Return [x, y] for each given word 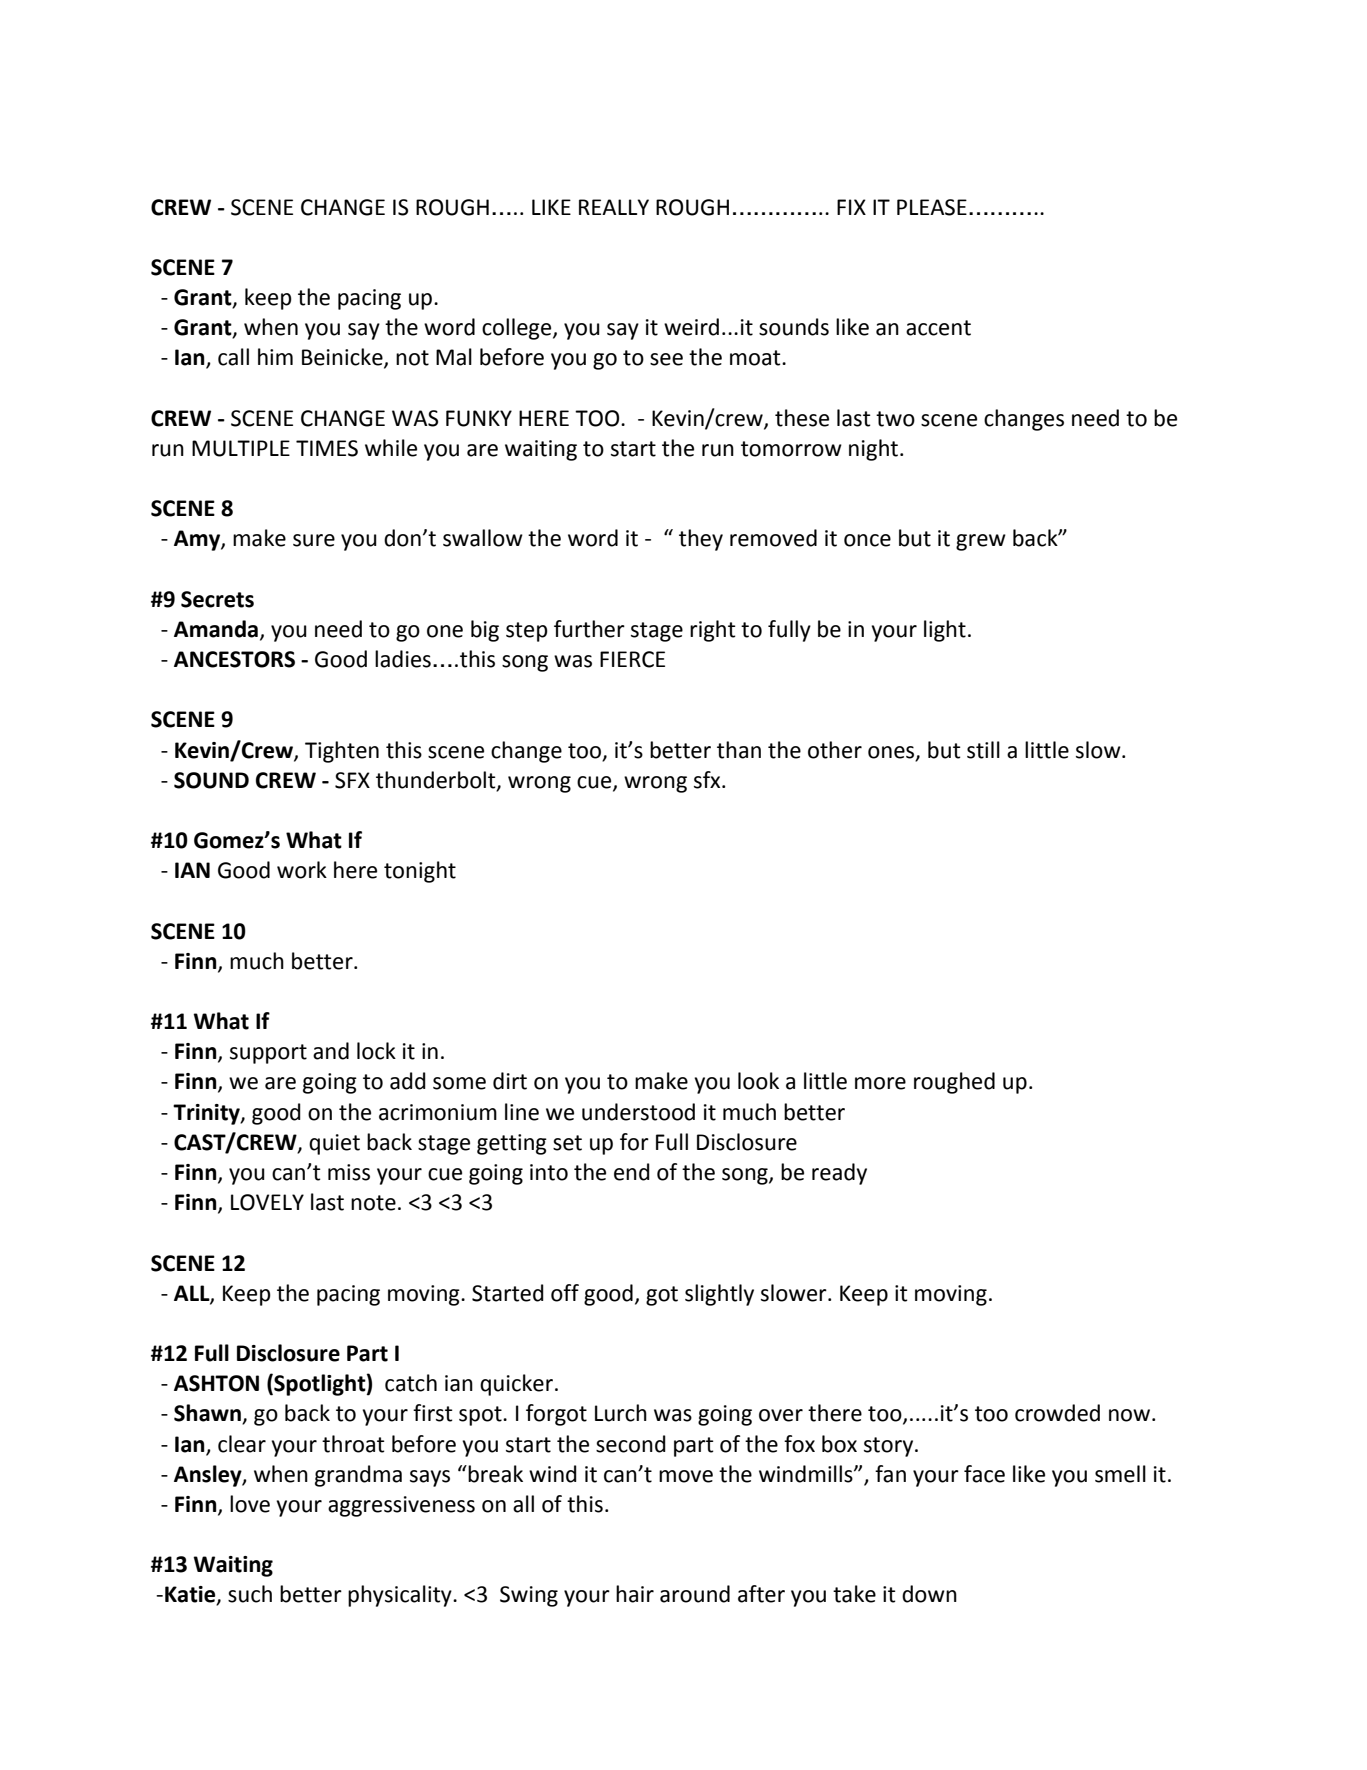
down [929, 1594]
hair [635, 1594]
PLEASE [932, 207]
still [983, 750]
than [739, 750]
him [275, 356]
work [302, 870]
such [250, 1594]
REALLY [614, 207]
